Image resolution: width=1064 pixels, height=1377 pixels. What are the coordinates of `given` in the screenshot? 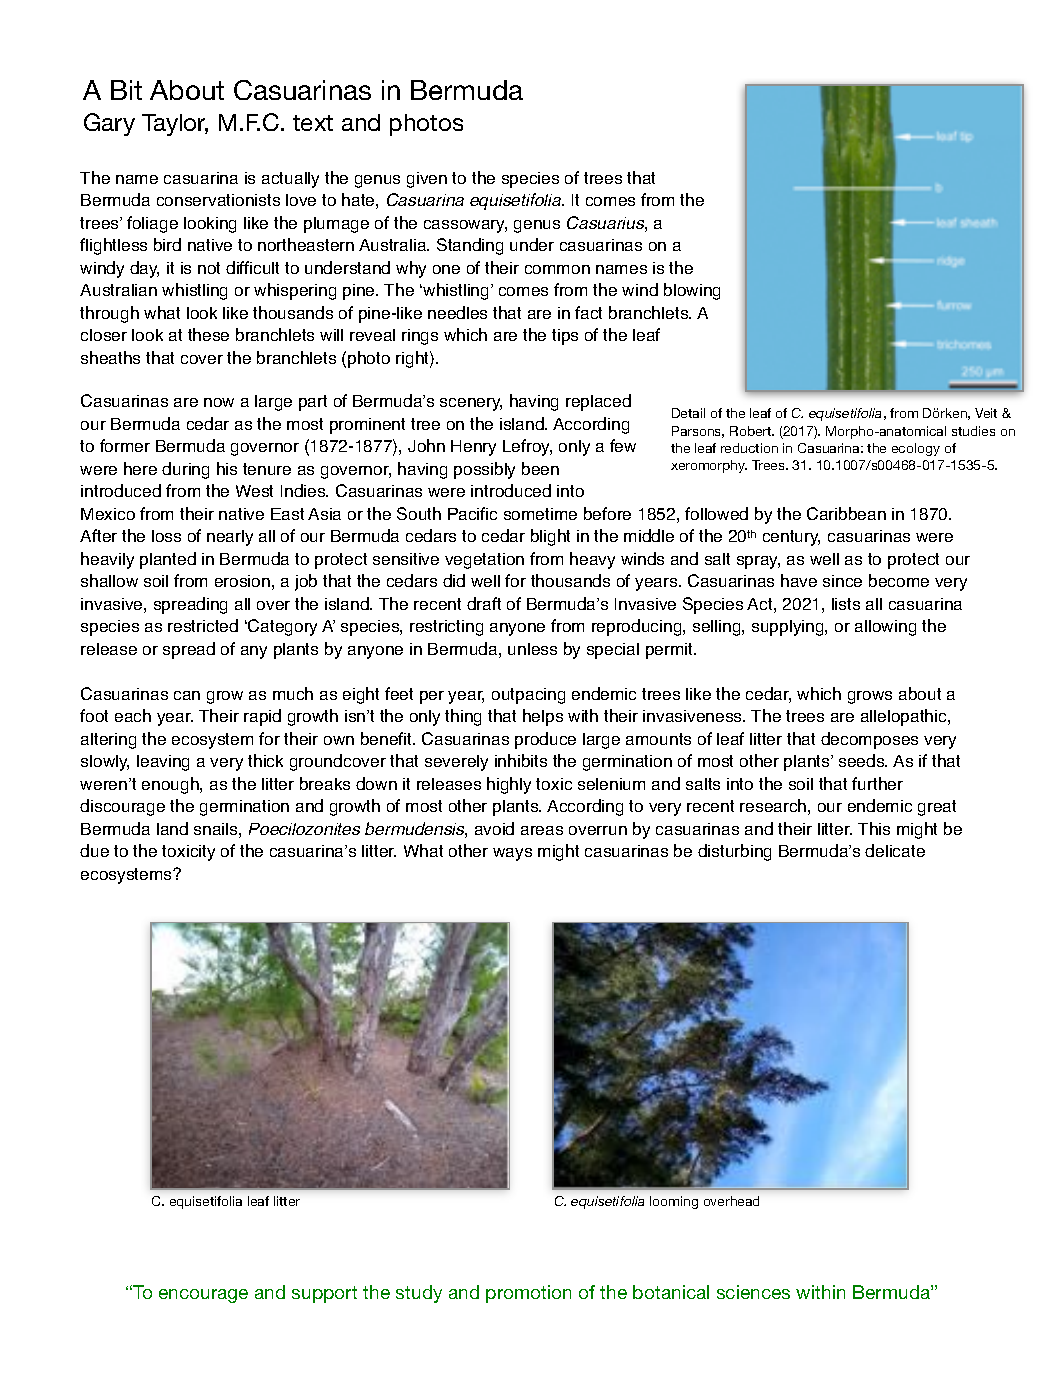 It's located at (427, 180).
